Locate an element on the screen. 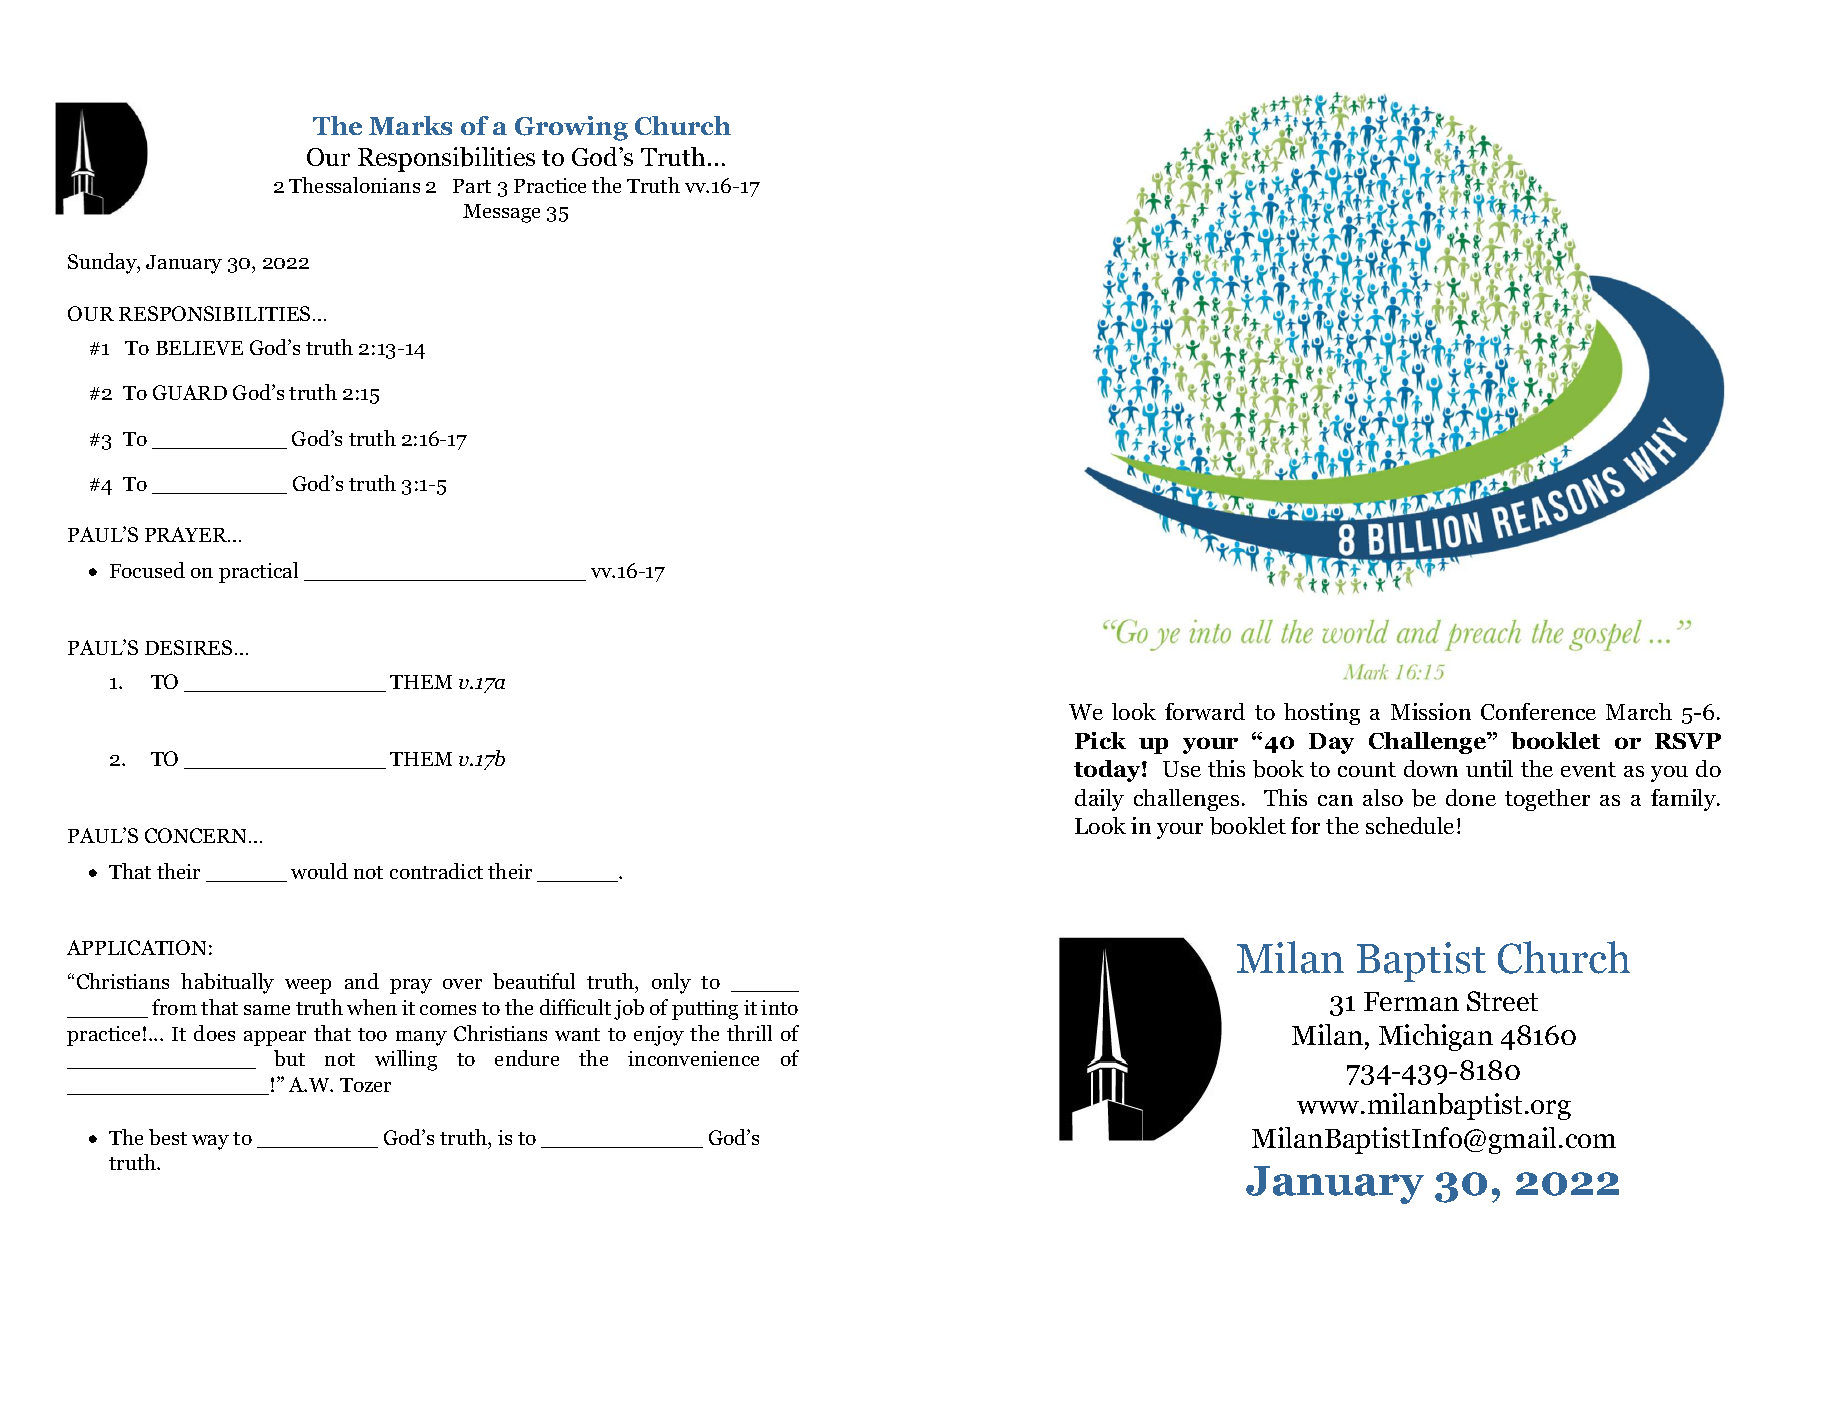 The height and width of the screenshot is (1419, 1836). would is located at coordinates (319, 871).
